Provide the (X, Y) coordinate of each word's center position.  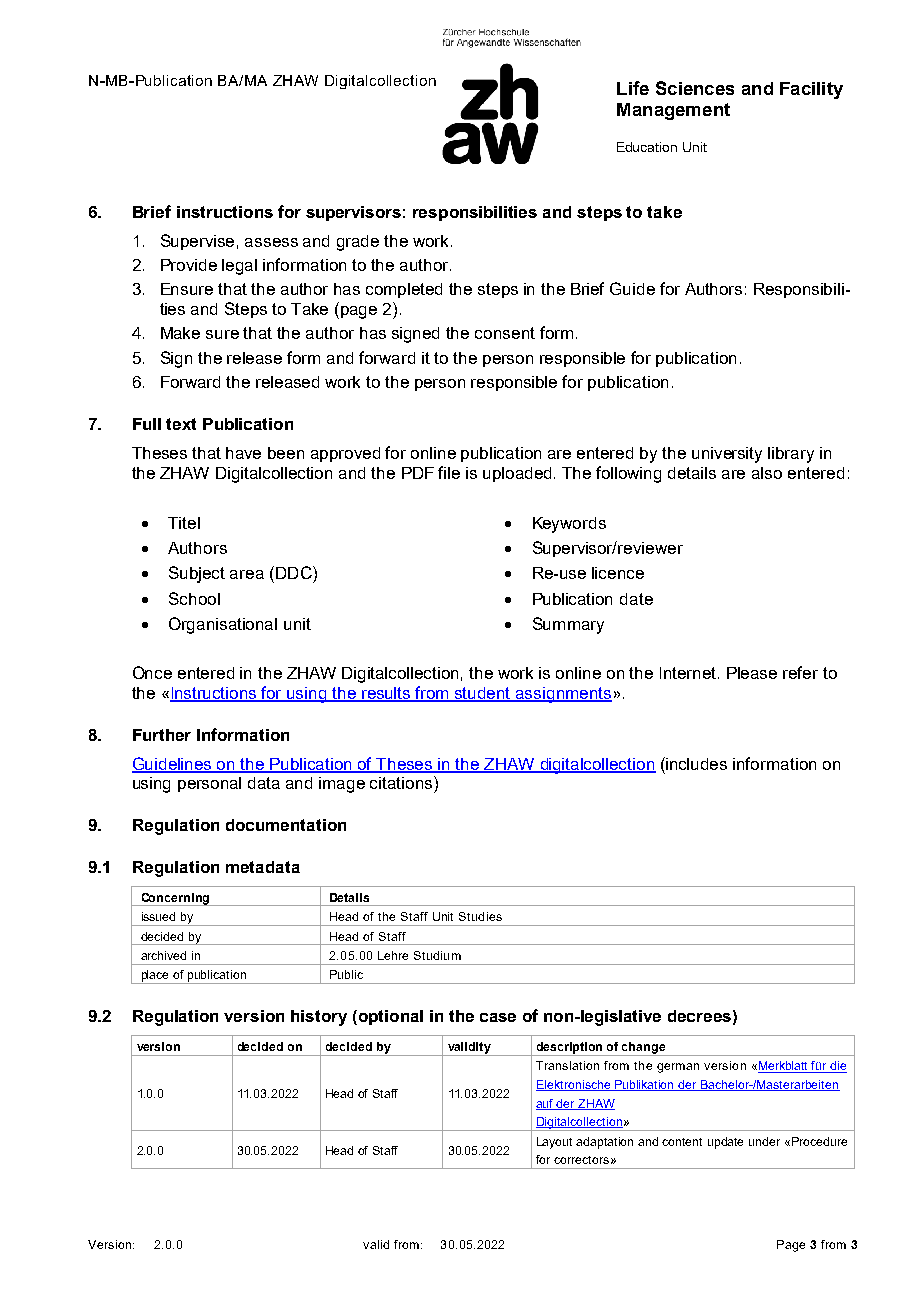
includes (696, 764)
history (319, 1018)
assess (271, 242)
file (449, 472)
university (727, 455)
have (243, 453)
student (483, 694)
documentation (286, 825)
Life (633, 88)
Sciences (695, 88)
